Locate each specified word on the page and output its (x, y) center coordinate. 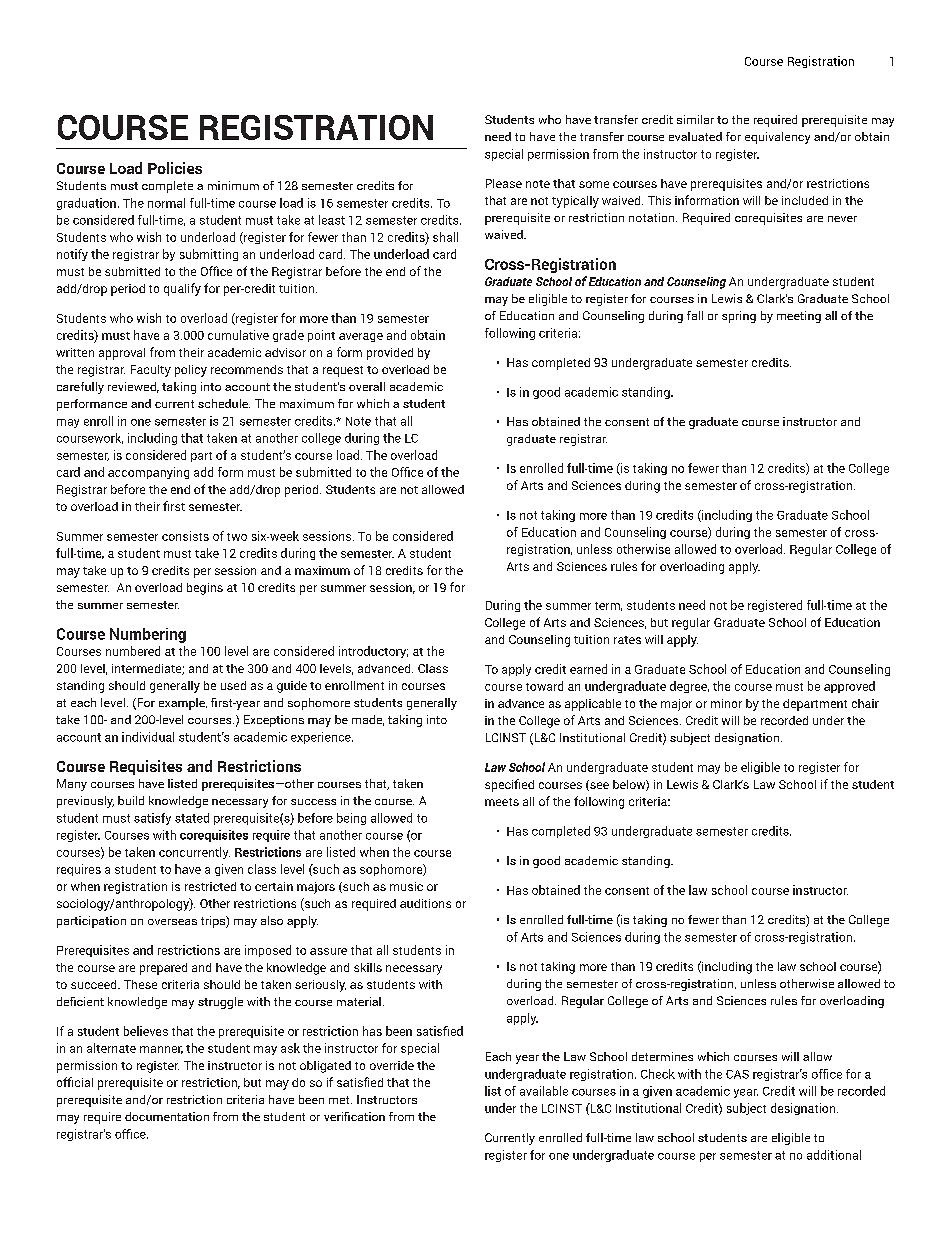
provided (390, 354)
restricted (210, 886)
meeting (799, 317)
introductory (373, 652)
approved (849, 687)
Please (504, 183)
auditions (425, 903)
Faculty (151, 371)
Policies (175, 168)
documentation (167, 1116)
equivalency (777, 138)
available (544, 1091)
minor (726, 703)
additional (834, 1155)
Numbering (148, 635)
